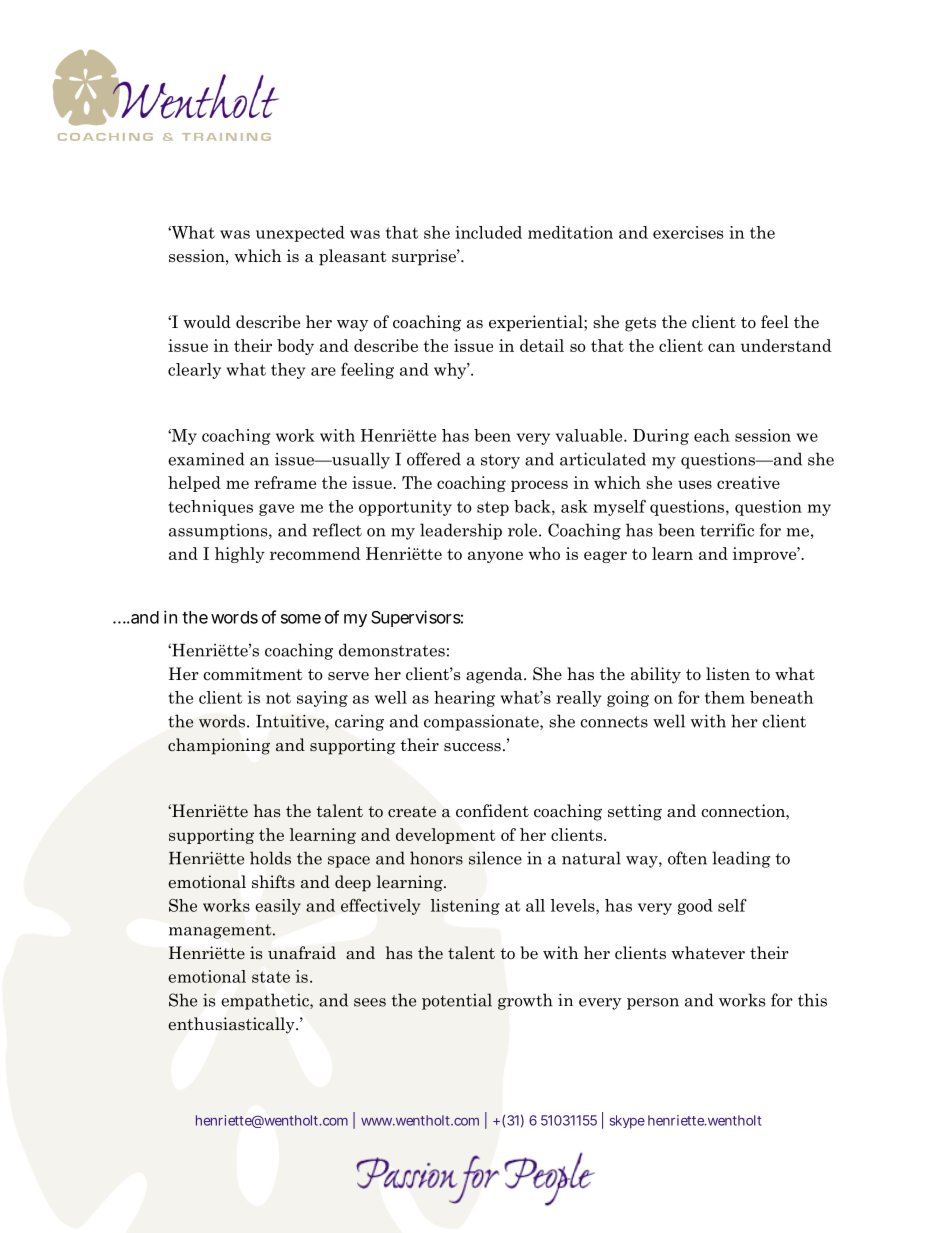  Describe the element at coordinates (232, 1025) in the screenshot. I see `enthusiastically` at that location.
